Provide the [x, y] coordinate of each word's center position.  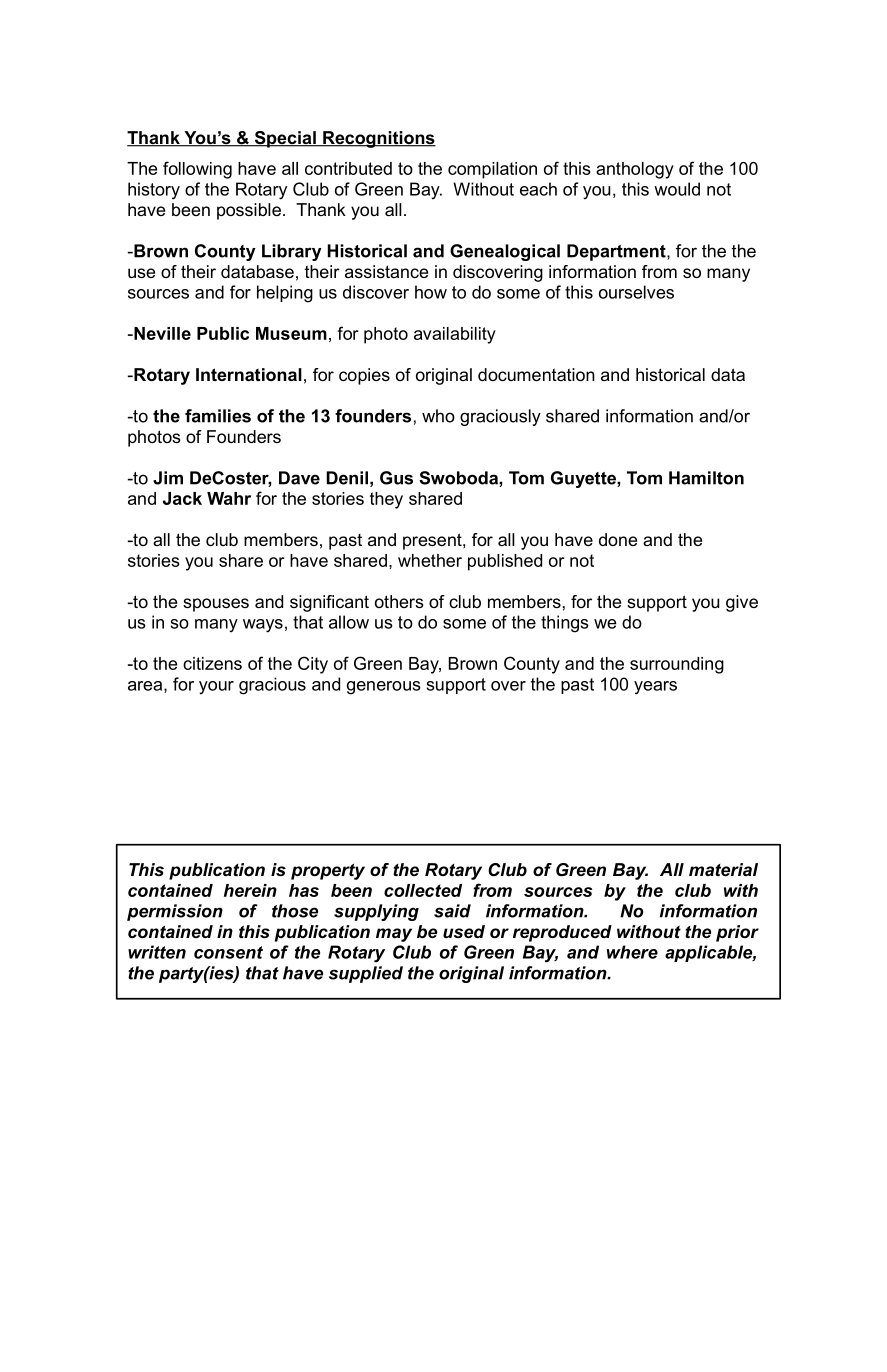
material [723, 870]
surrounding [677, 665]
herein [250, 890]
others [399, 601]
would [677, 189]
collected [423, 890]
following [197, 170]
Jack [182, 498]
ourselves [636, 292]
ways [263, 626]
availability [455, 335]
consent [228, 952]
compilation [492, 170]
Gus [396, 478]
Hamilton [706, 478]
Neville [161, 333]
